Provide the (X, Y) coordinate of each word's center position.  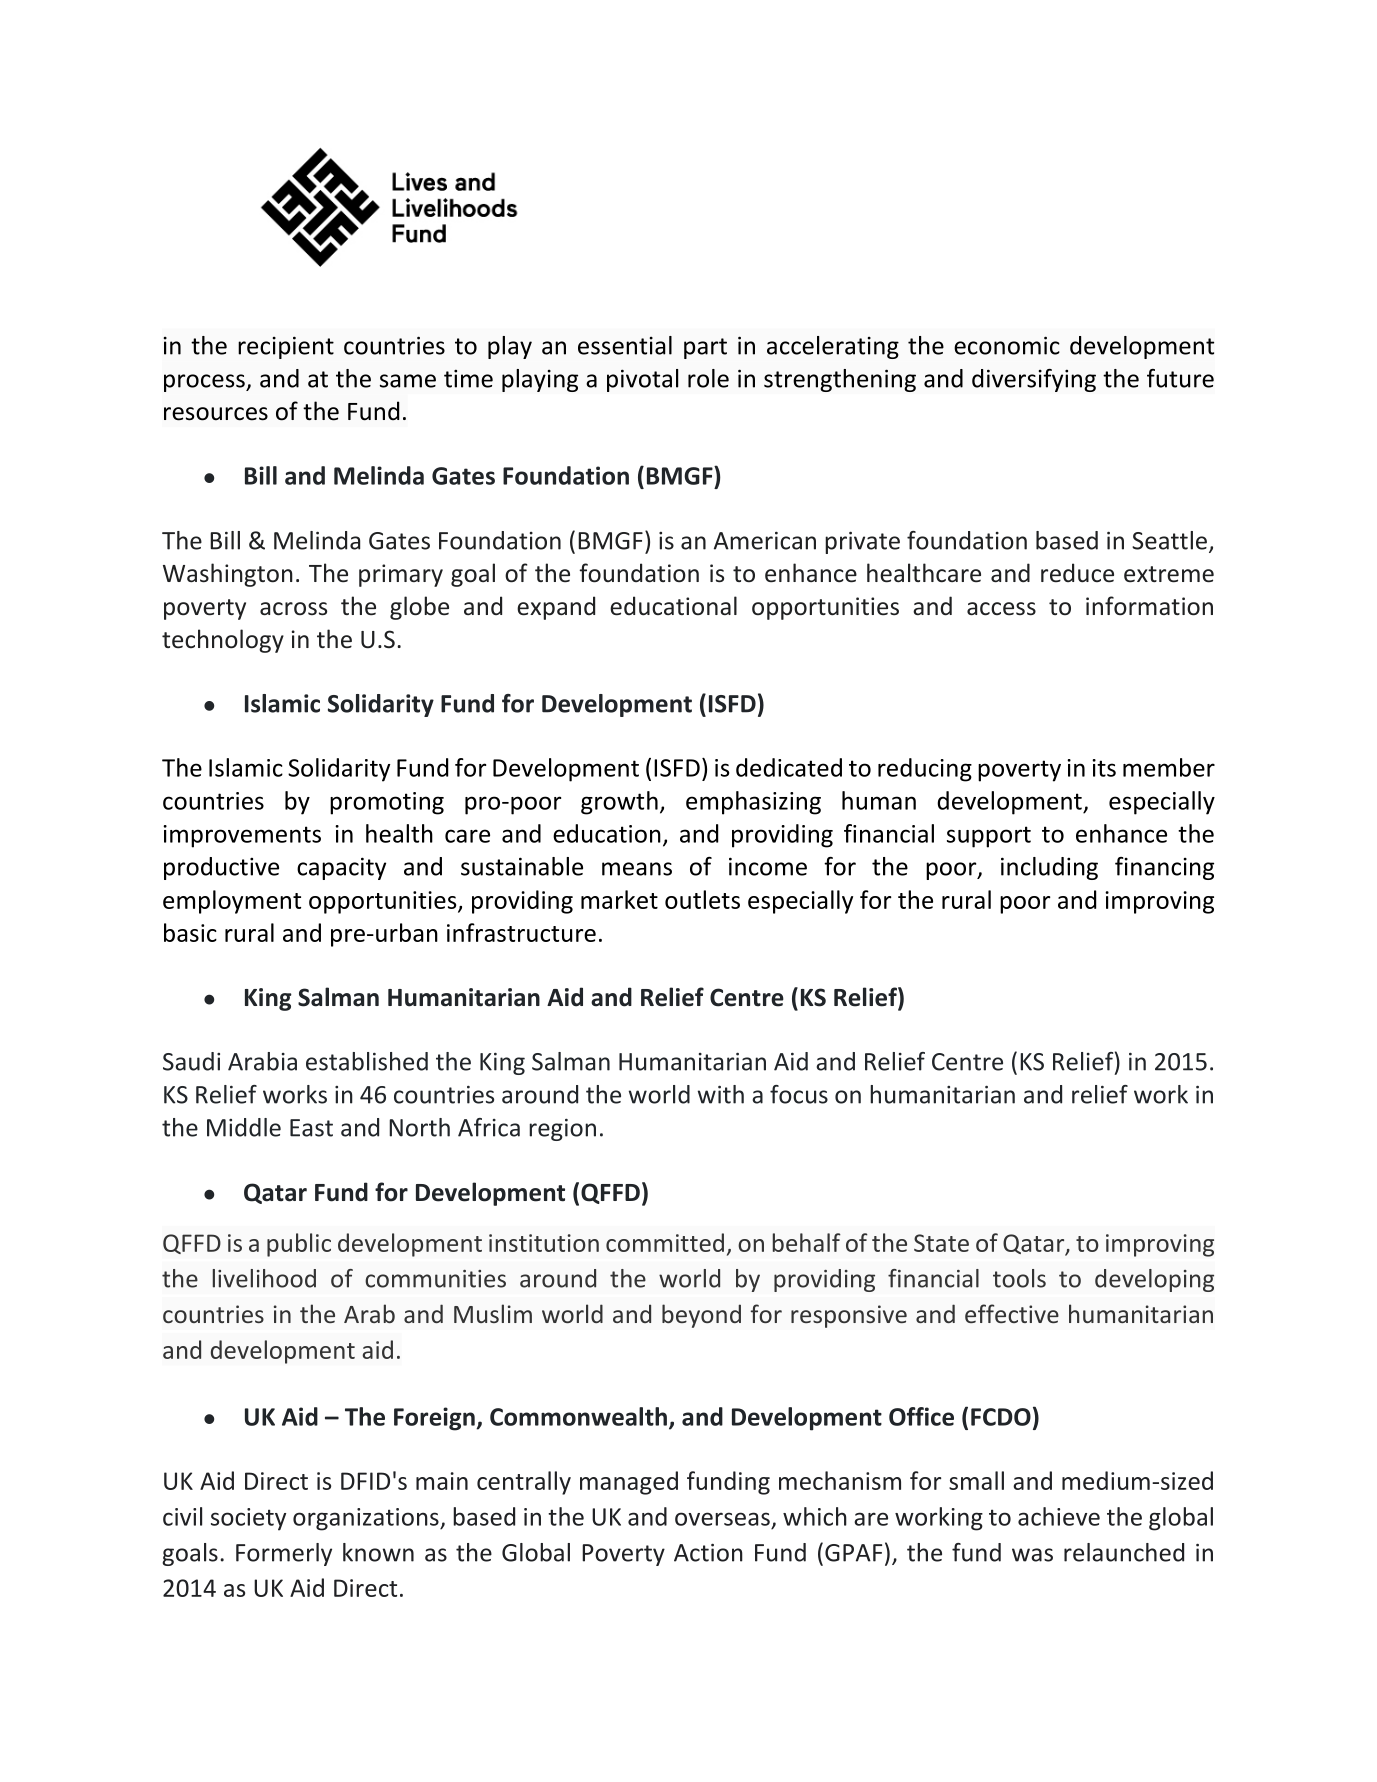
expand (556, 608)
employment (232, 902)
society (248, 1519)
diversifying (1034, 380)
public (299, 1245)
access (1001, 609)
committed (665, 1242)
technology (223, 641)
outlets (702, 899)
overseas (722, 1519)
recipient (286, 347)
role (708, 378)
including (1049, 868)
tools (1019, 1278)
